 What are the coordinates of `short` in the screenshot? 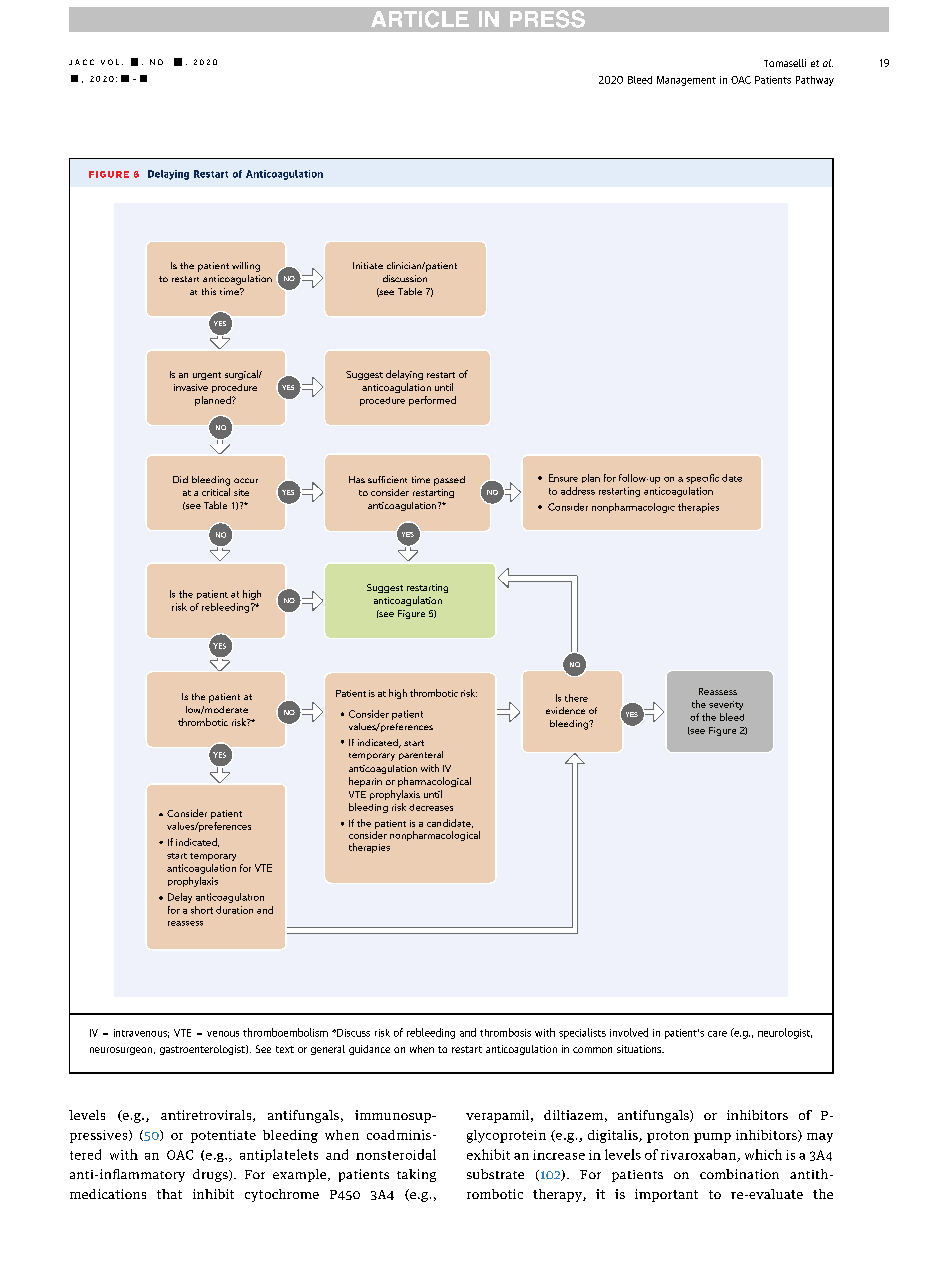 It's located at (202, 910).
